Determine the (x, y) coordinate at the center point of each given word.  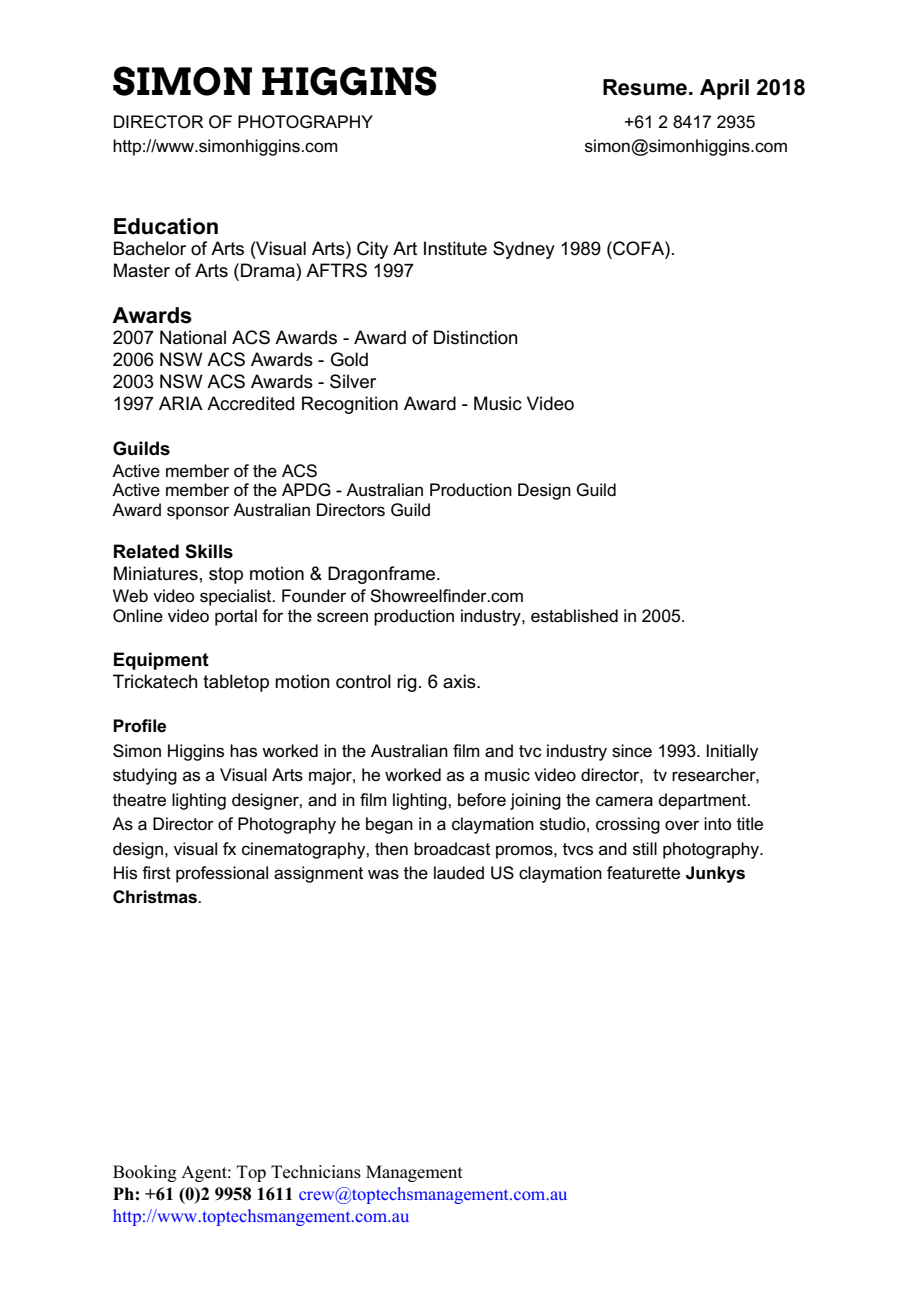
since (632, 751)
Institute (455, 248)
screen (342, 617)
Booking (145, 1173)
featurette (643, 873)
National (193, 337)
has (243, 751)
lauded (459, 873)
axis (460, 681)
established (574, 616)
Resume (646, 87)
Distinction (475, 337)
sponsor (198, 513)
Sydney (524, 250)
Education (166, 226)
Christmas (156, 897)
